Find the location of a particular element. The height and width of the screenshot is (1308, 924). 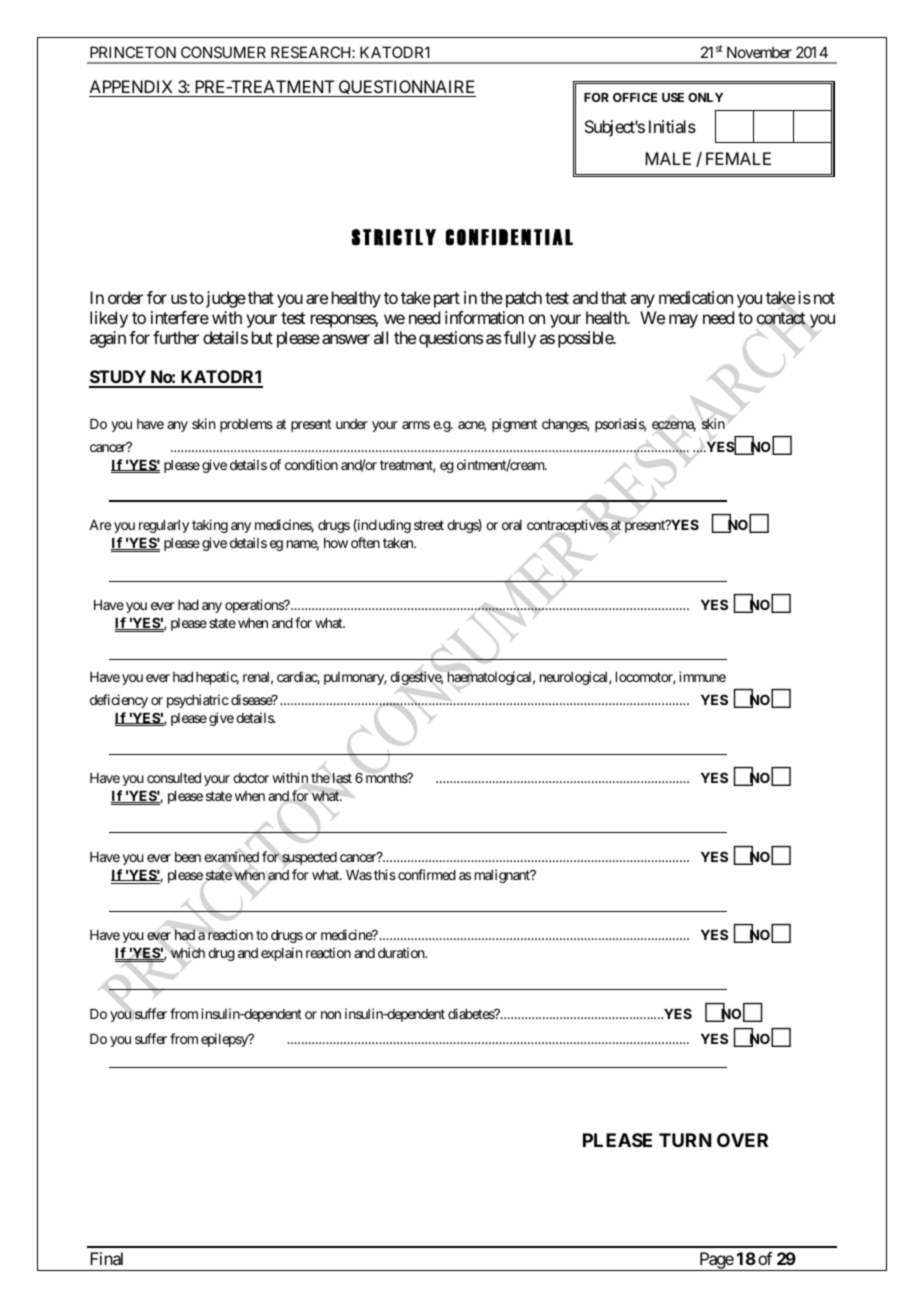

CONSUMER is located at coordinates (223, 52).
